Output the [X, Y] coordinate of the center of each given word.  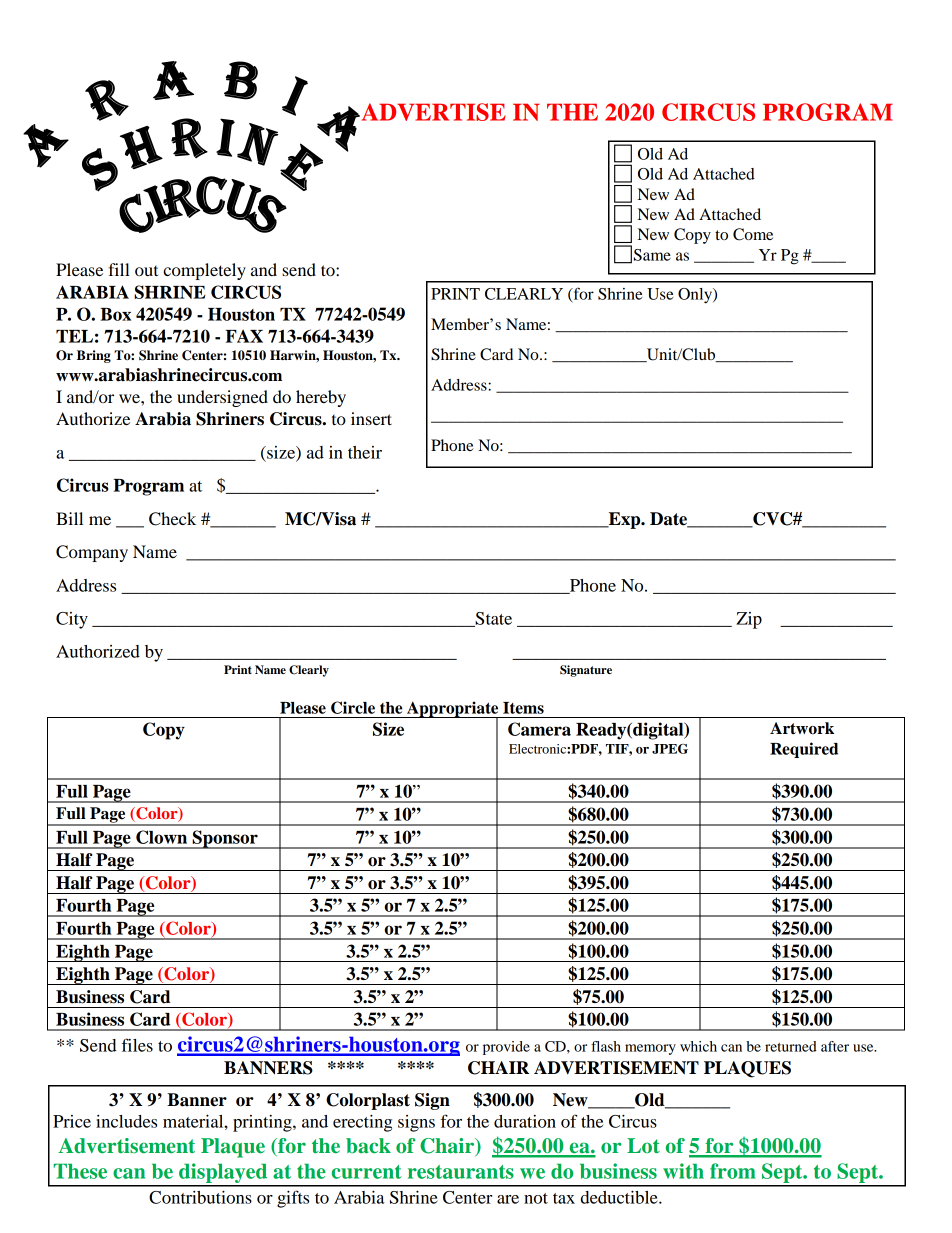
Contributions [200, 1197]
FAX [244, 336]
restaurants [461, 1172]
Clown [161, 837]
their [365, 452]
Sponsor [225, 839]
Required [804, 750]
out [146, 271]
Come [753, 234]
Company [92, 553]
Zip [749, 620]
